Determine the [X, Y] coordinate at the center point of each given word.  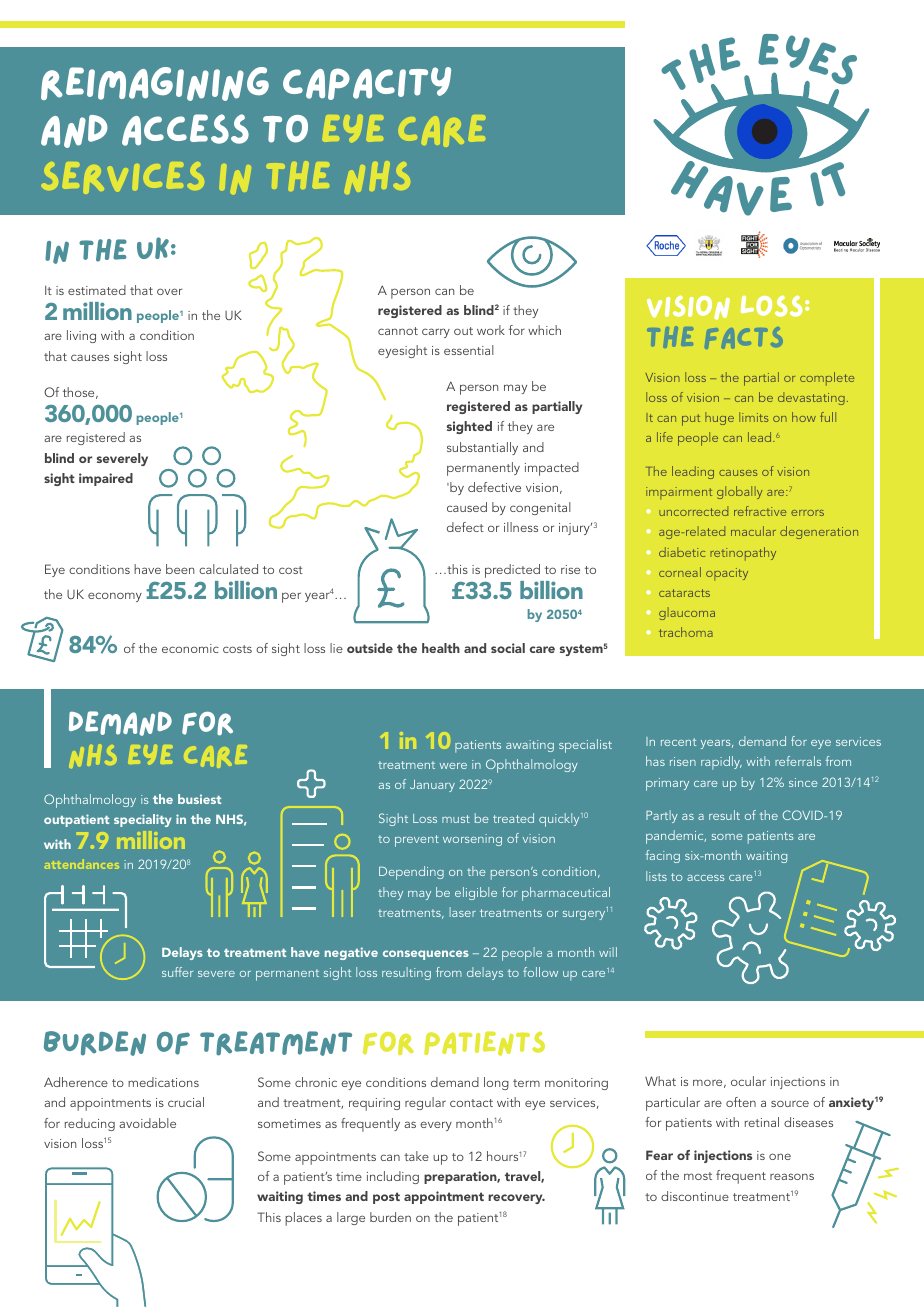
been [180, 569]
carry [436, 333]
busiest [199, 799]
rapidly [721, 763]
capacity [367, 83]
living [81, 336]
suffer [177, 972]
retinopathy [743, 554]
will [608, 952]
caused [467, 507]
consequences [426, 955]
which [544, 330]
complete [827, 379]
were [453, 766]
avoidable [147, 1123]
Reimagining [155, 84]
